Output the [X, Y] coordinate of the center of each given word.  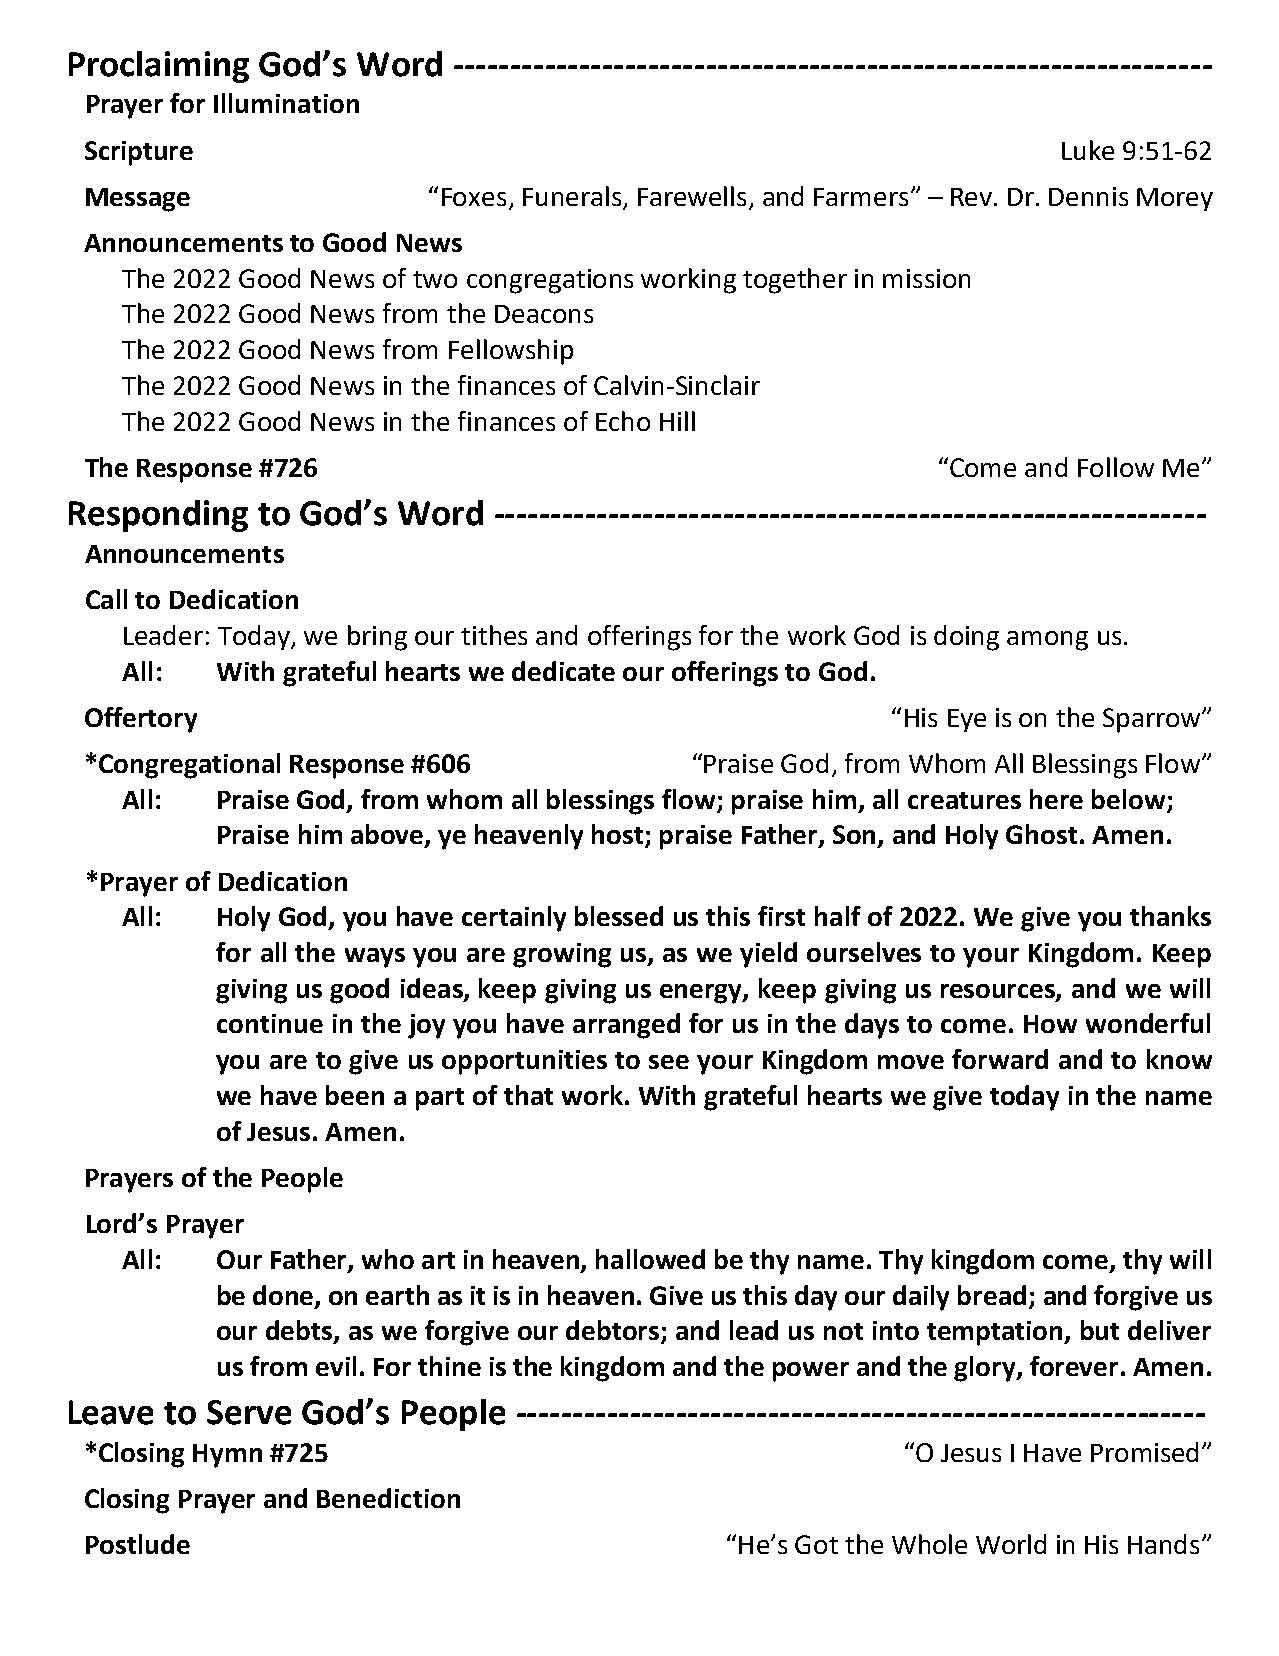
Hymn [227, 1456]
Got [816, 1544]
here [1056, 799]
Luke [1088, 150]
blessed [619, 916]
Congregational [189, 766]
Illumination [286, 103]
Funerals [572, 196]
